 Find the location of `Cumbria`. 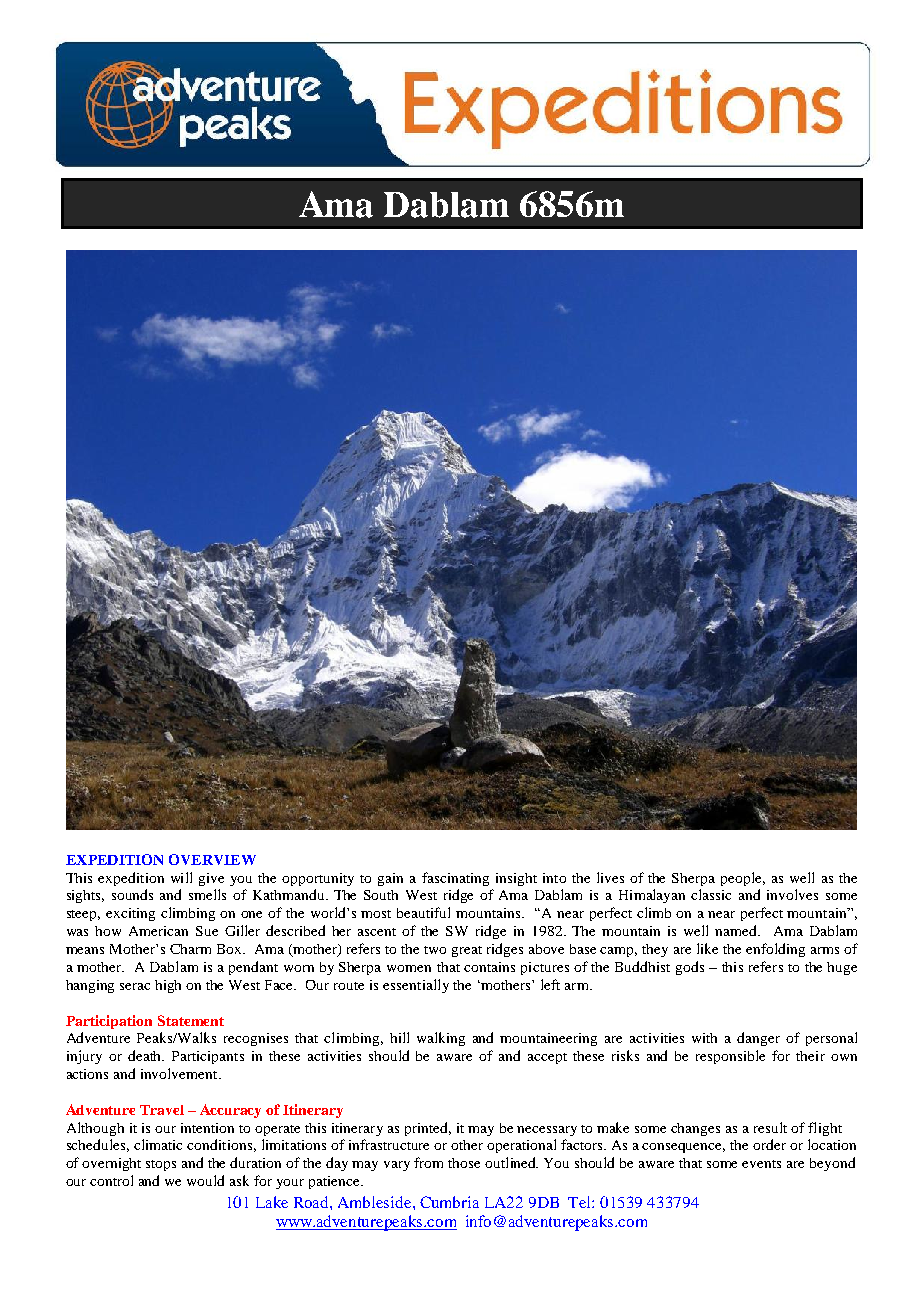

Cumbria is located at coordinates (449, 1202).
